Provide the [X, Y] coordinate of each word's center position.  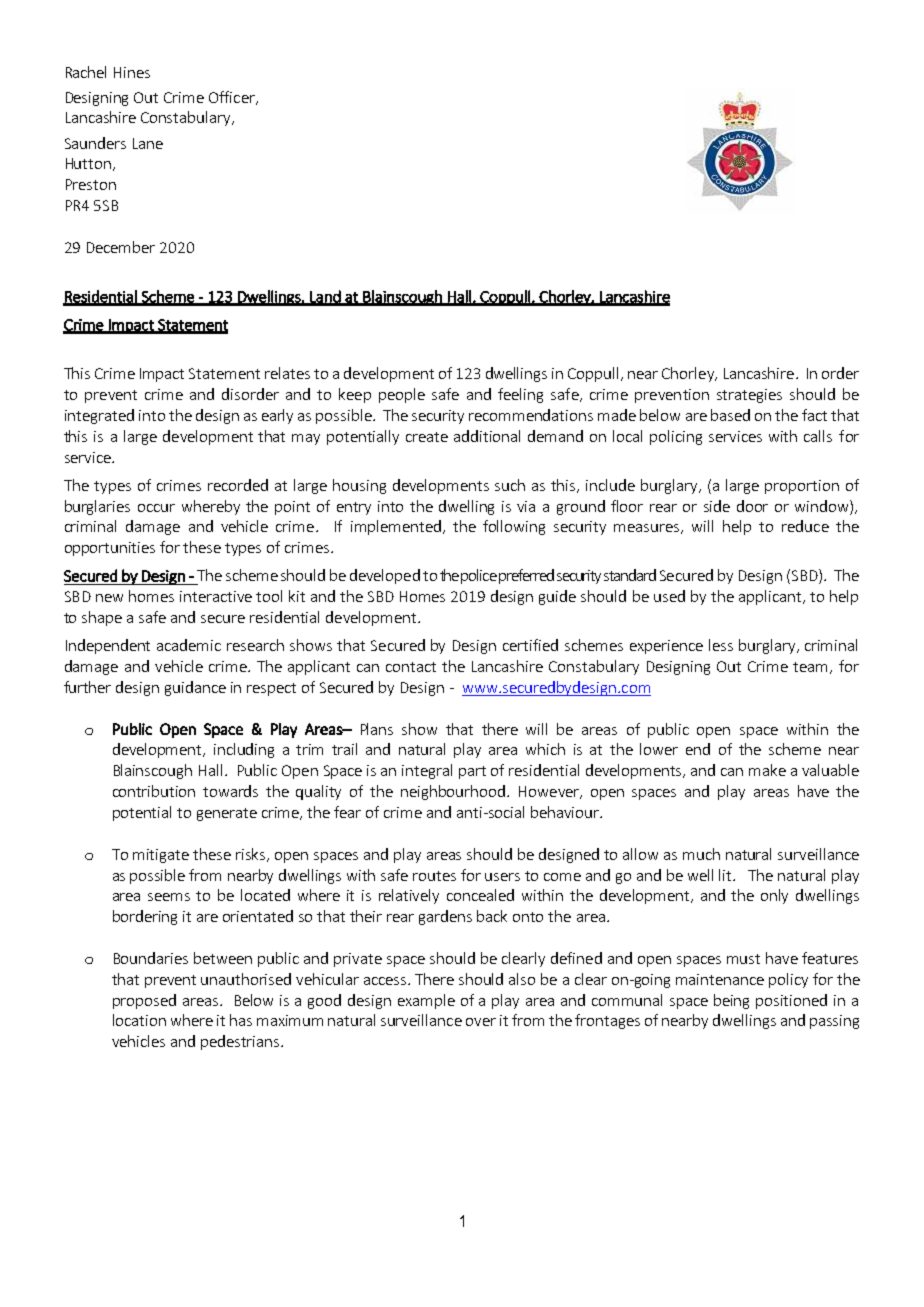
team [812, 668]
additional [487, 436]
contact [411, 667]
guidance [195, 688]
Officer [233, 98]
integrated [99, 416]
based [730, 415]
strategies [749, 396]
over [481, 1022]
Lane [148, 143]
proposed [144, 1001]
